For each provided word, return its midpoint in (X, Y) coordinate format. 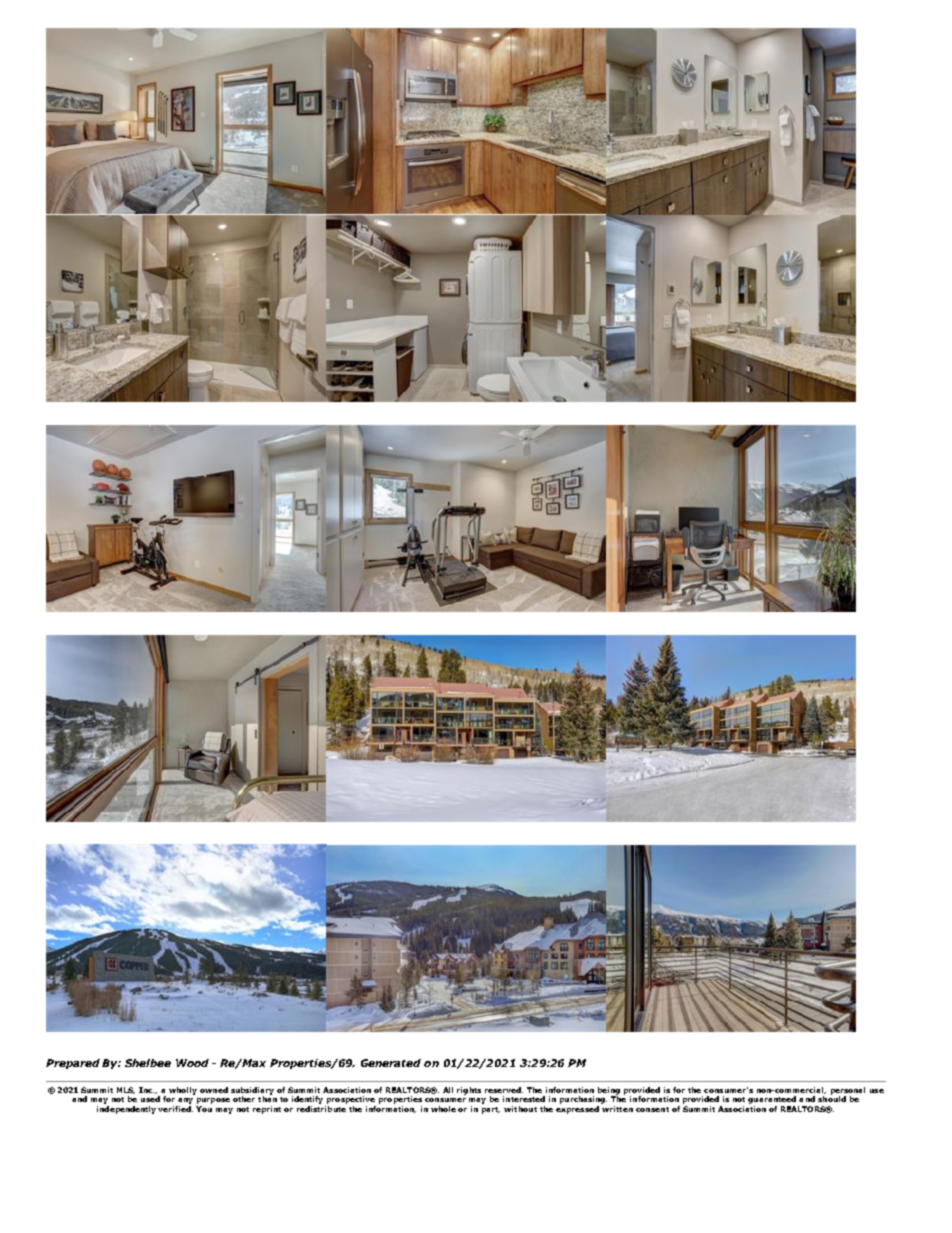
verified (175, 1109)
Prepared (73, 1064)
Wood (192, 1063)
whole (443, 1109)
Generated (391, 1063)
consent (652, 1109)
